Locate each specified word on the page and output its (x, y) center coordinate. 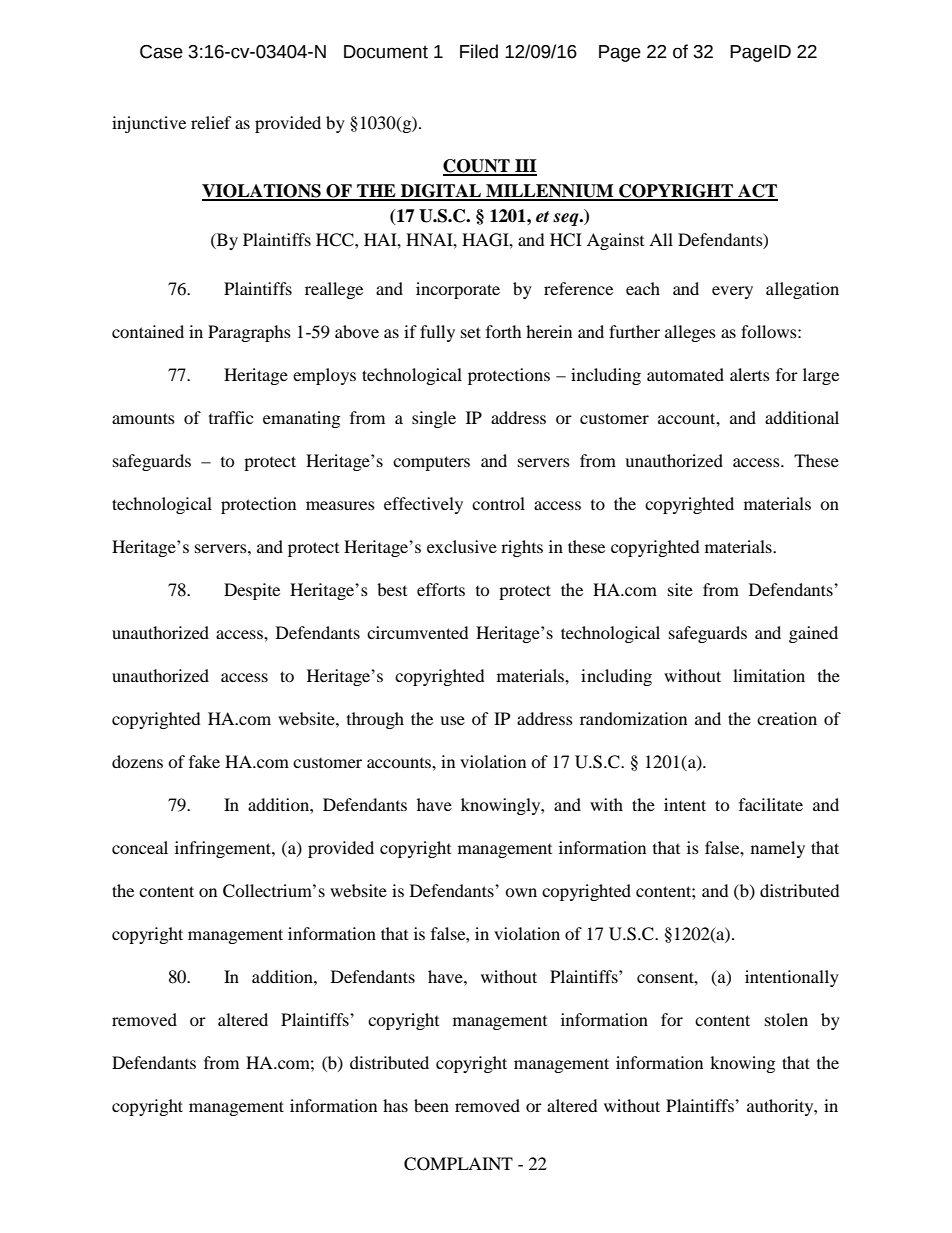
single (434, 419)
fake (204, 761)
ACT (757, 192)
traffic (231, 417)
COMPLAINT (458, 1164)
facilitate (771, 804)
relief (211, 122)
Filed (479, 51)
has (395, 1105)
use (452, 720)
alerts (750, 374)
